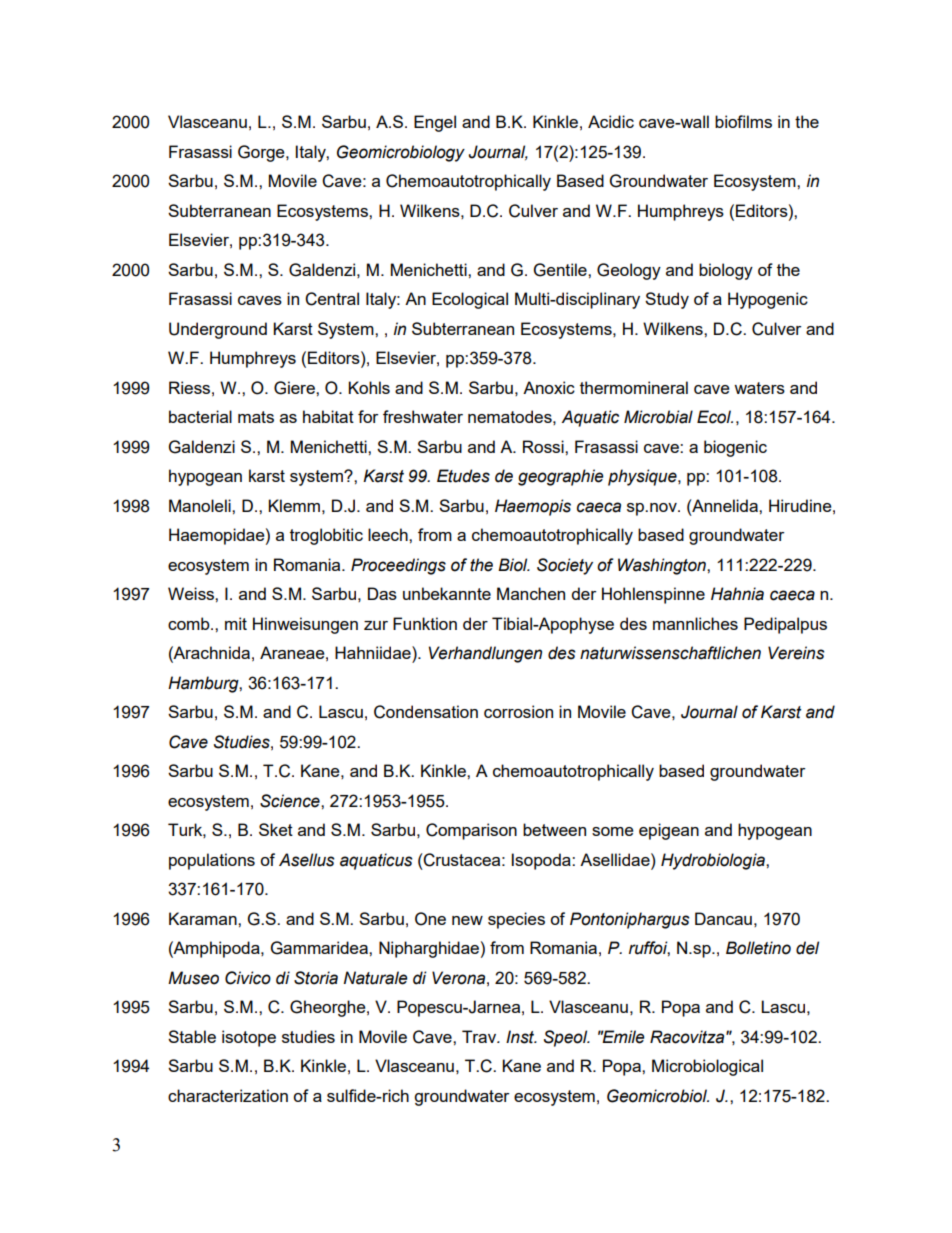 The image size is (952, 1233). I want to click on leech, so click(389, 534).
